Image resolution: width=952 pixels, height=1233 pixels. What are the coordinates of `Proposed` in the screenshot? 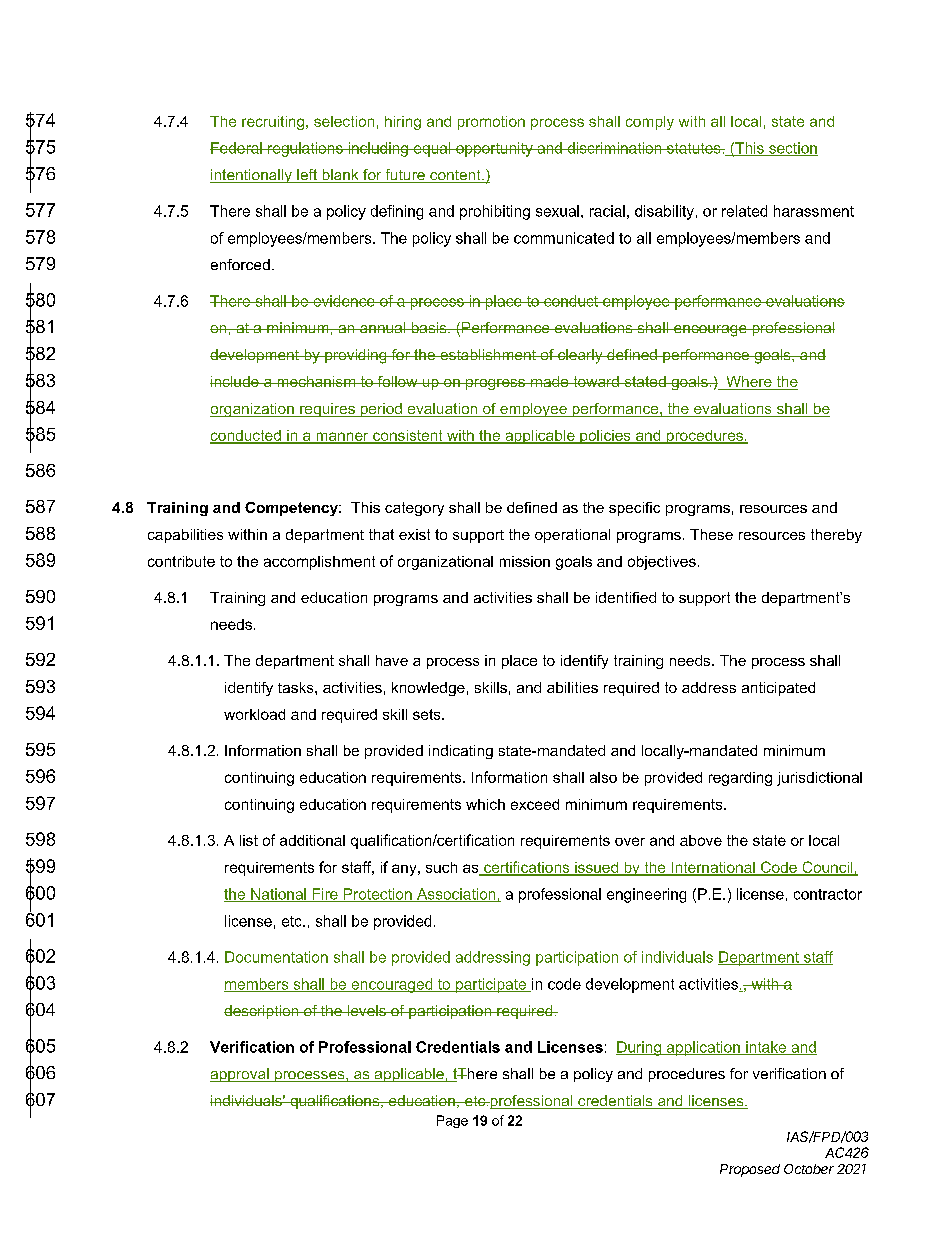 It's located at (750, 1170).
